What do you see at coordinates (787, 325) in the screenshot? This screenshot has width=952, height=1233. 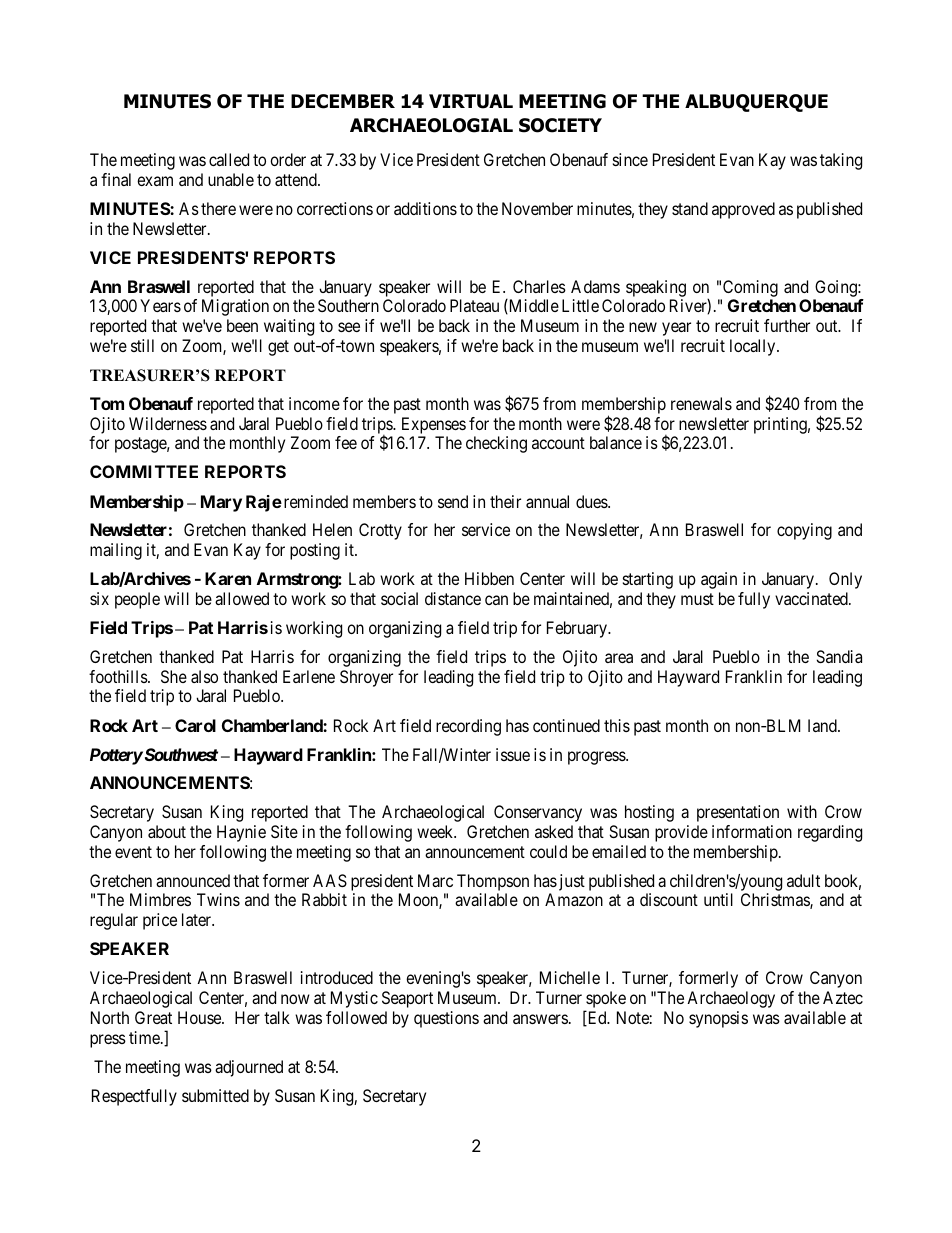 I see `further` at bounding box center [787, 325].
